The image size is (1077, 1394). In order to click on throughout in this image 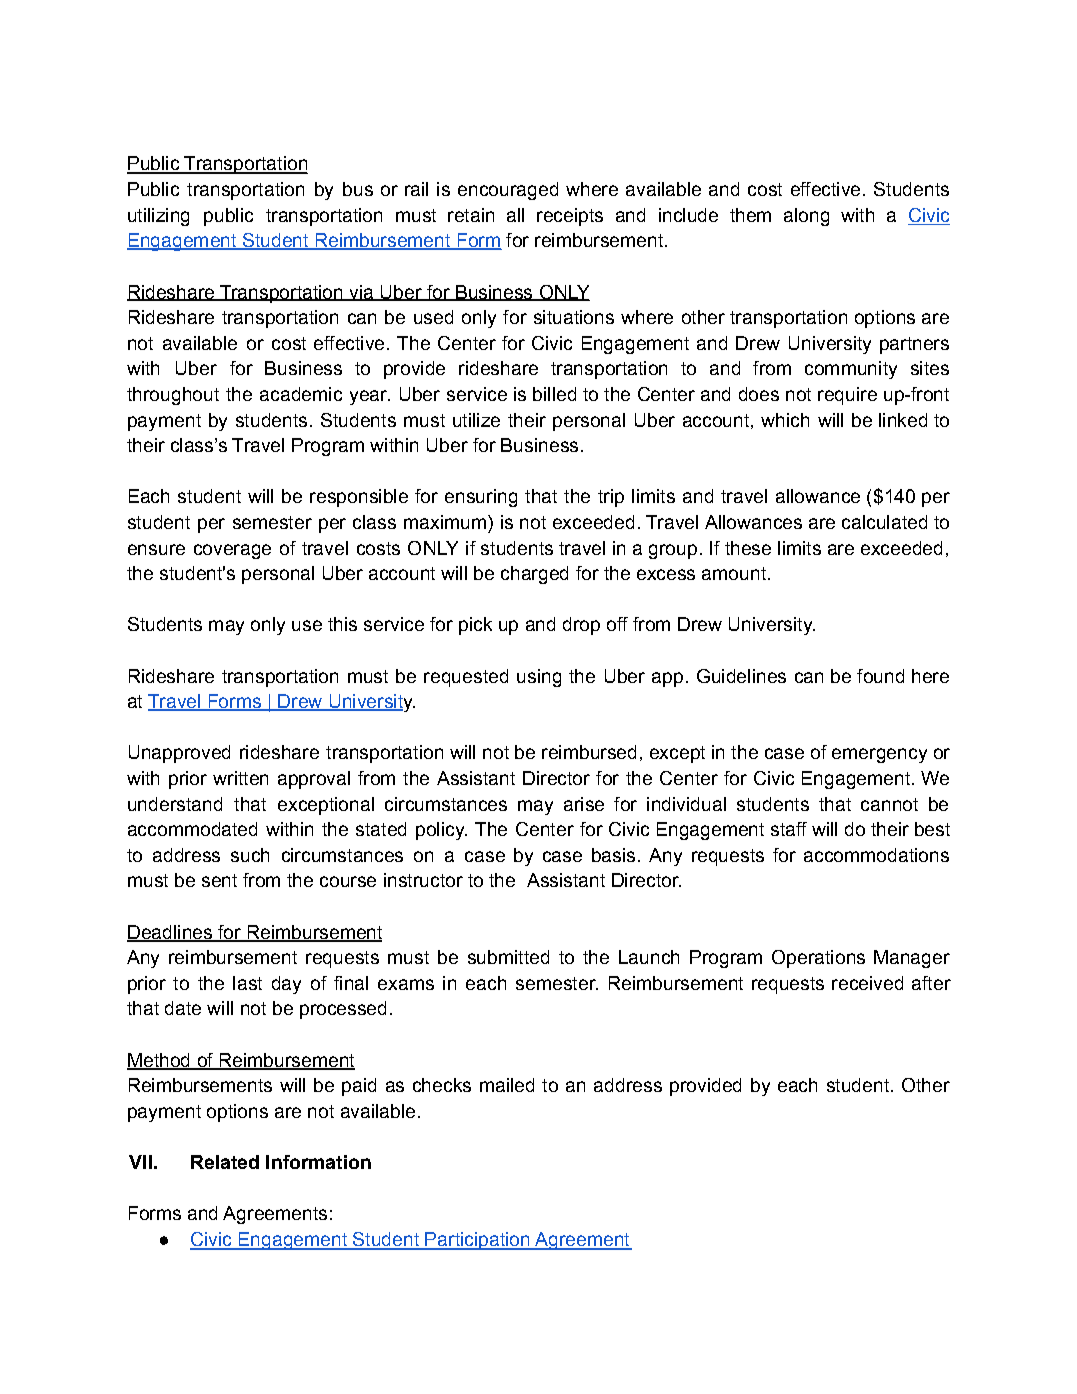, I will do `click(173, 396)`.
